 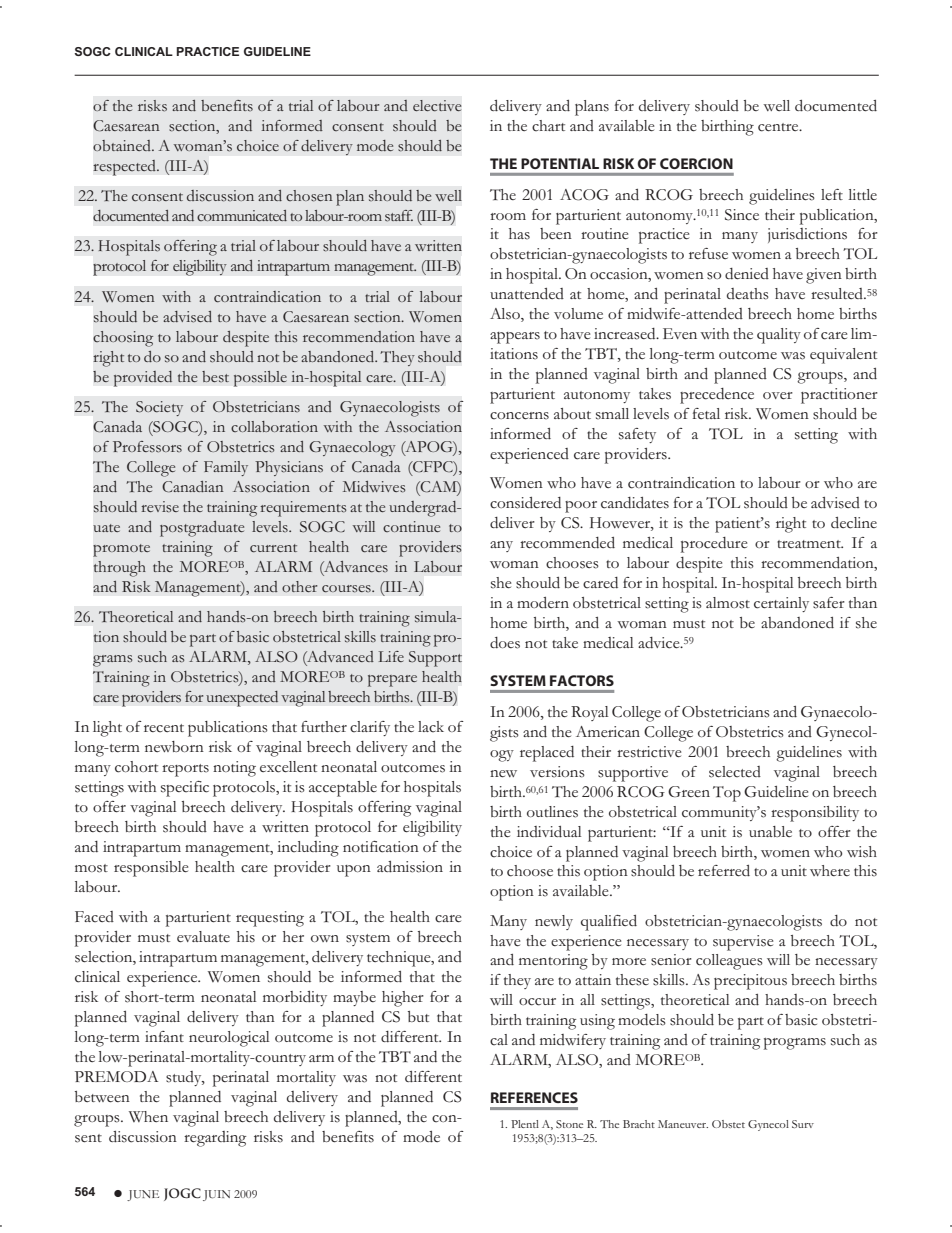 What do you see at coordinates (437, 105) in the image?
I see `elective` at bounding box center [437, 105].
